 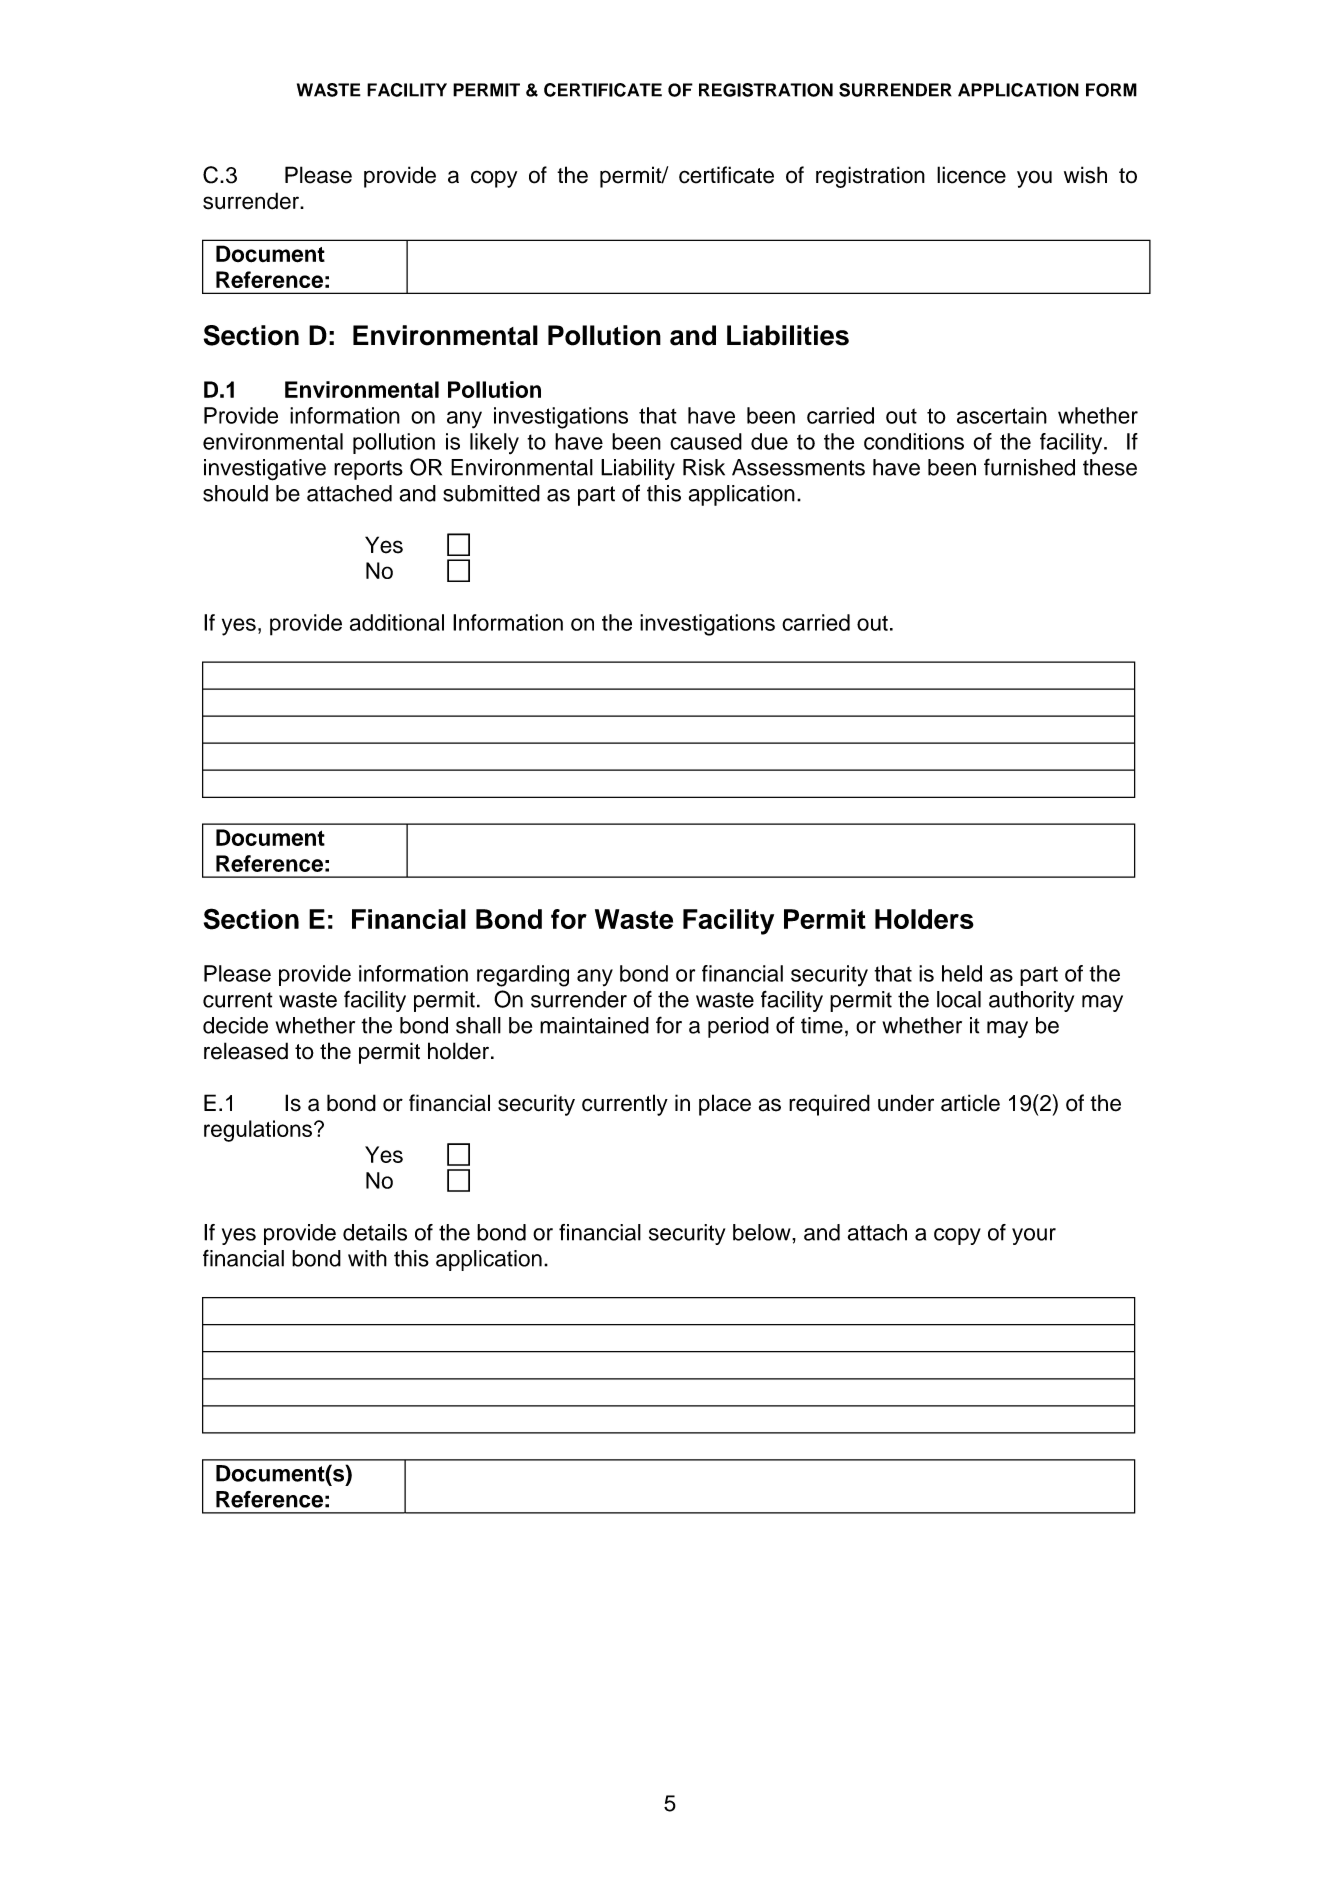 What do you see at coordinates (971, 175) in the screenshot?
I see `licence` at bounding box center [971, 175].
